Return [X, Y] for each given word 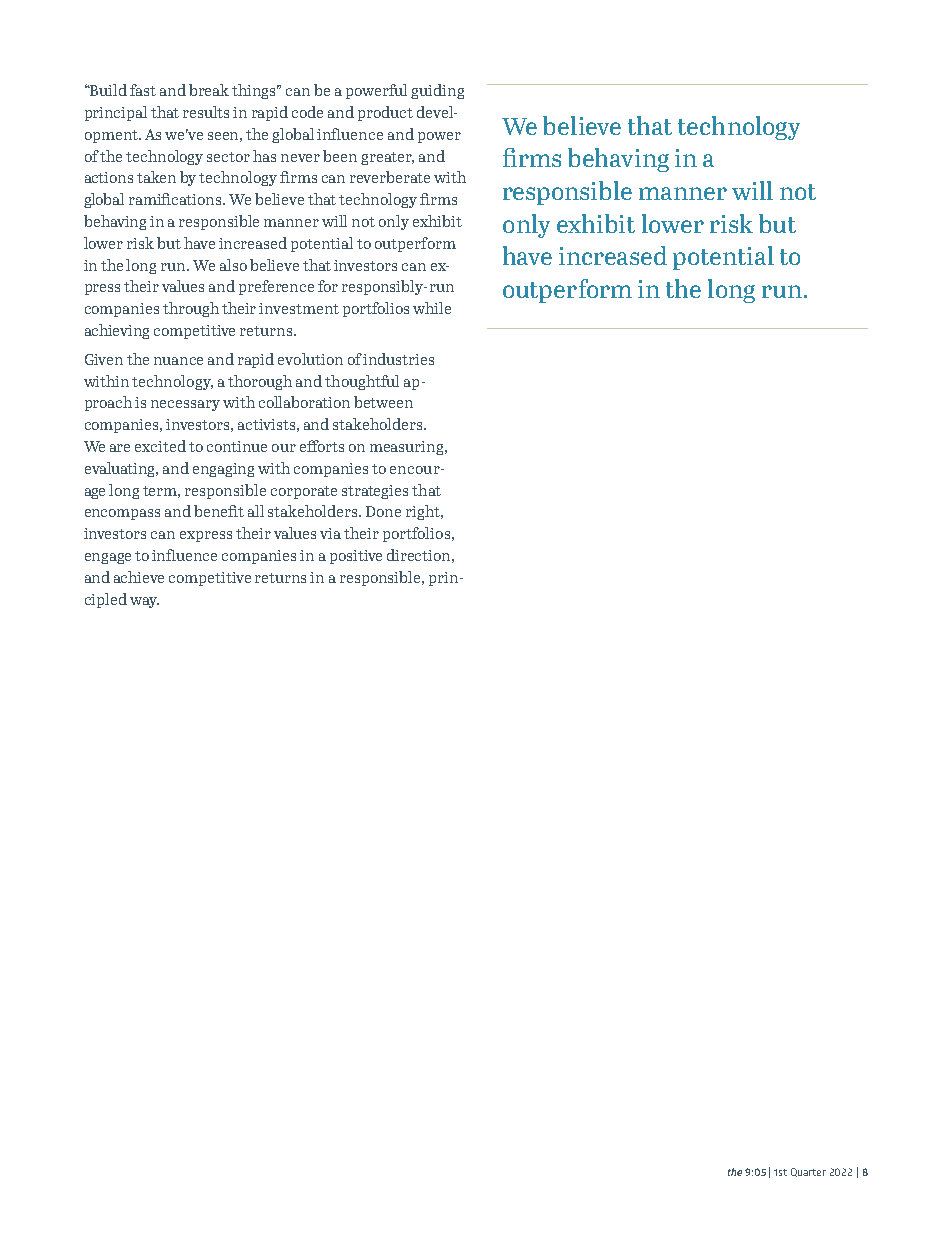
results [206, 112]
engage [108, 558]
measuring [408, 448]
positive [356, 557]
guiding [437, 91]
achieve [139, 577]
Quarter [808, 1172]
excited [160, 446]
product [385, 113]
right [424, 512]
